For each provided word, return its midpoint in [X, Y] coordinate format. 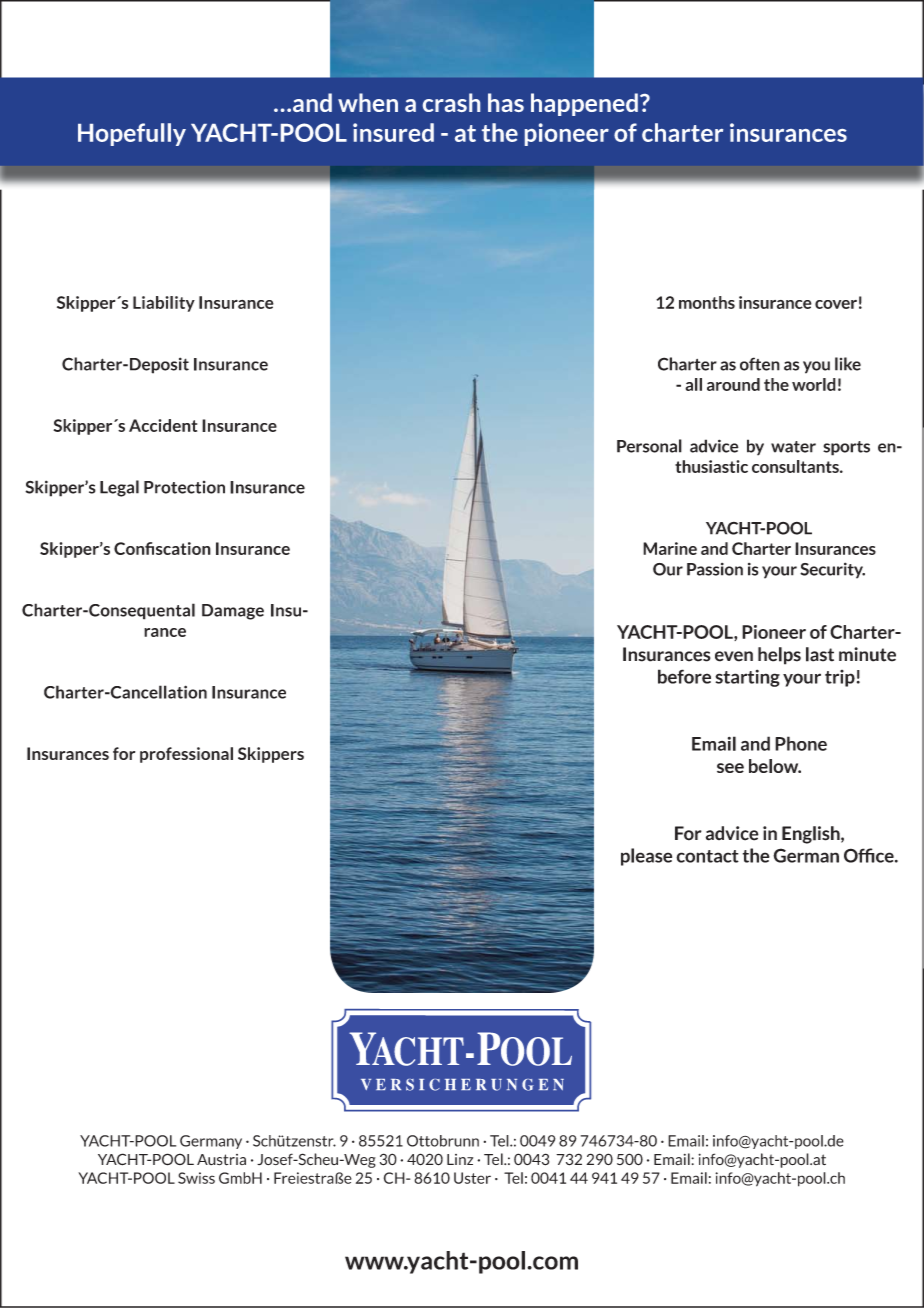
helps [779, 656]
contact [707, 856]
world [814, 384]
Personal [649, 446]
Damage [233, 612]
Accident [163, 425]
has [506, 102]
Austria [221, 1160]
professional [186, 755]
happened [584, 104]
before [684, 676]
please [646, 857]
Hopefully [132, 134]
